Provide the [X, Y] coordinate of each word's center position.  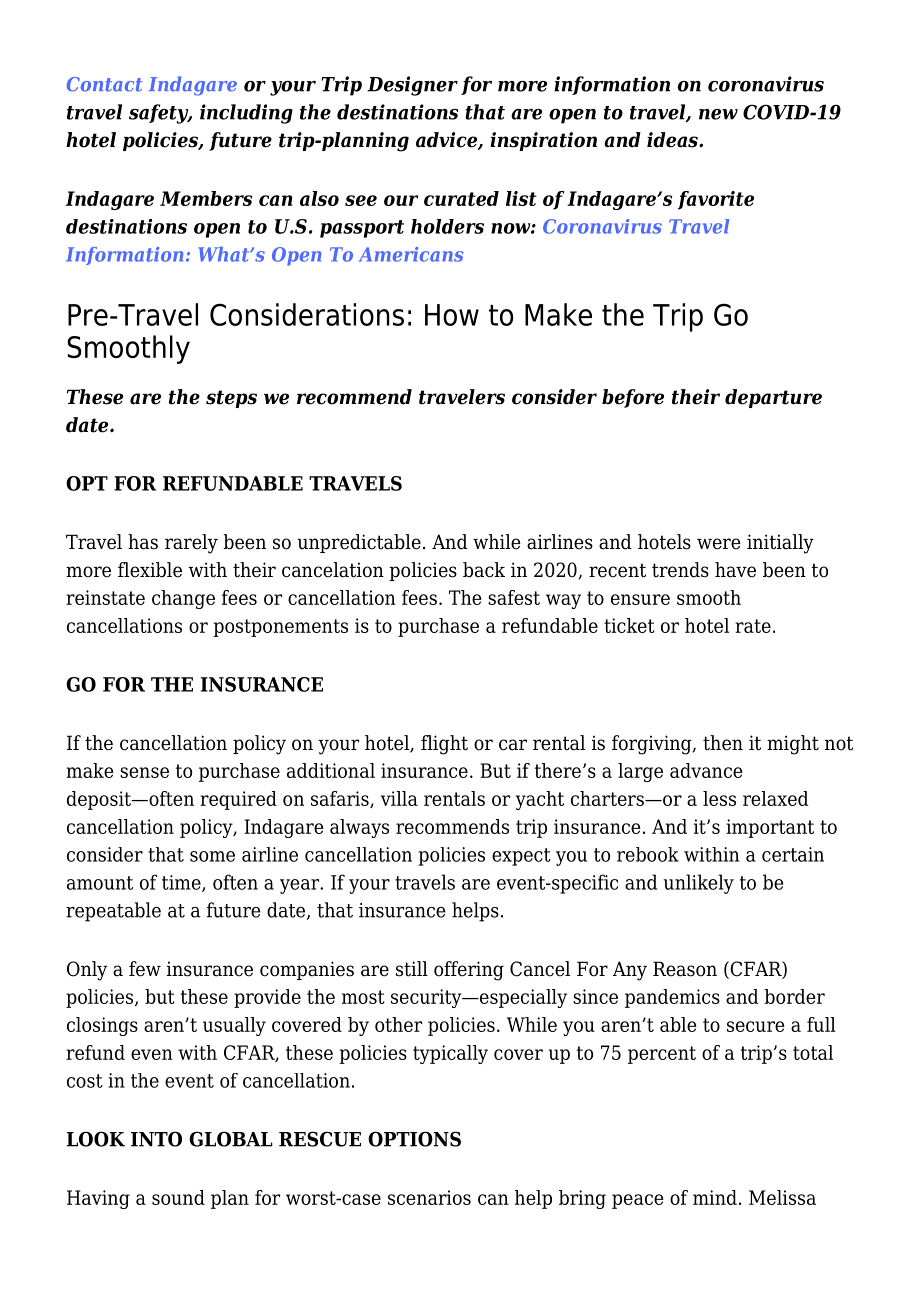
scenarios [429, 1197]
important [770, 828]
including [246, 114]
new [718, 114]
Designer [412, 86]
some [212, 856]
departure [773, 398]
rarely [191, 544]
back [484, 570]
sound [178, 1197]
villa [399, 798]
